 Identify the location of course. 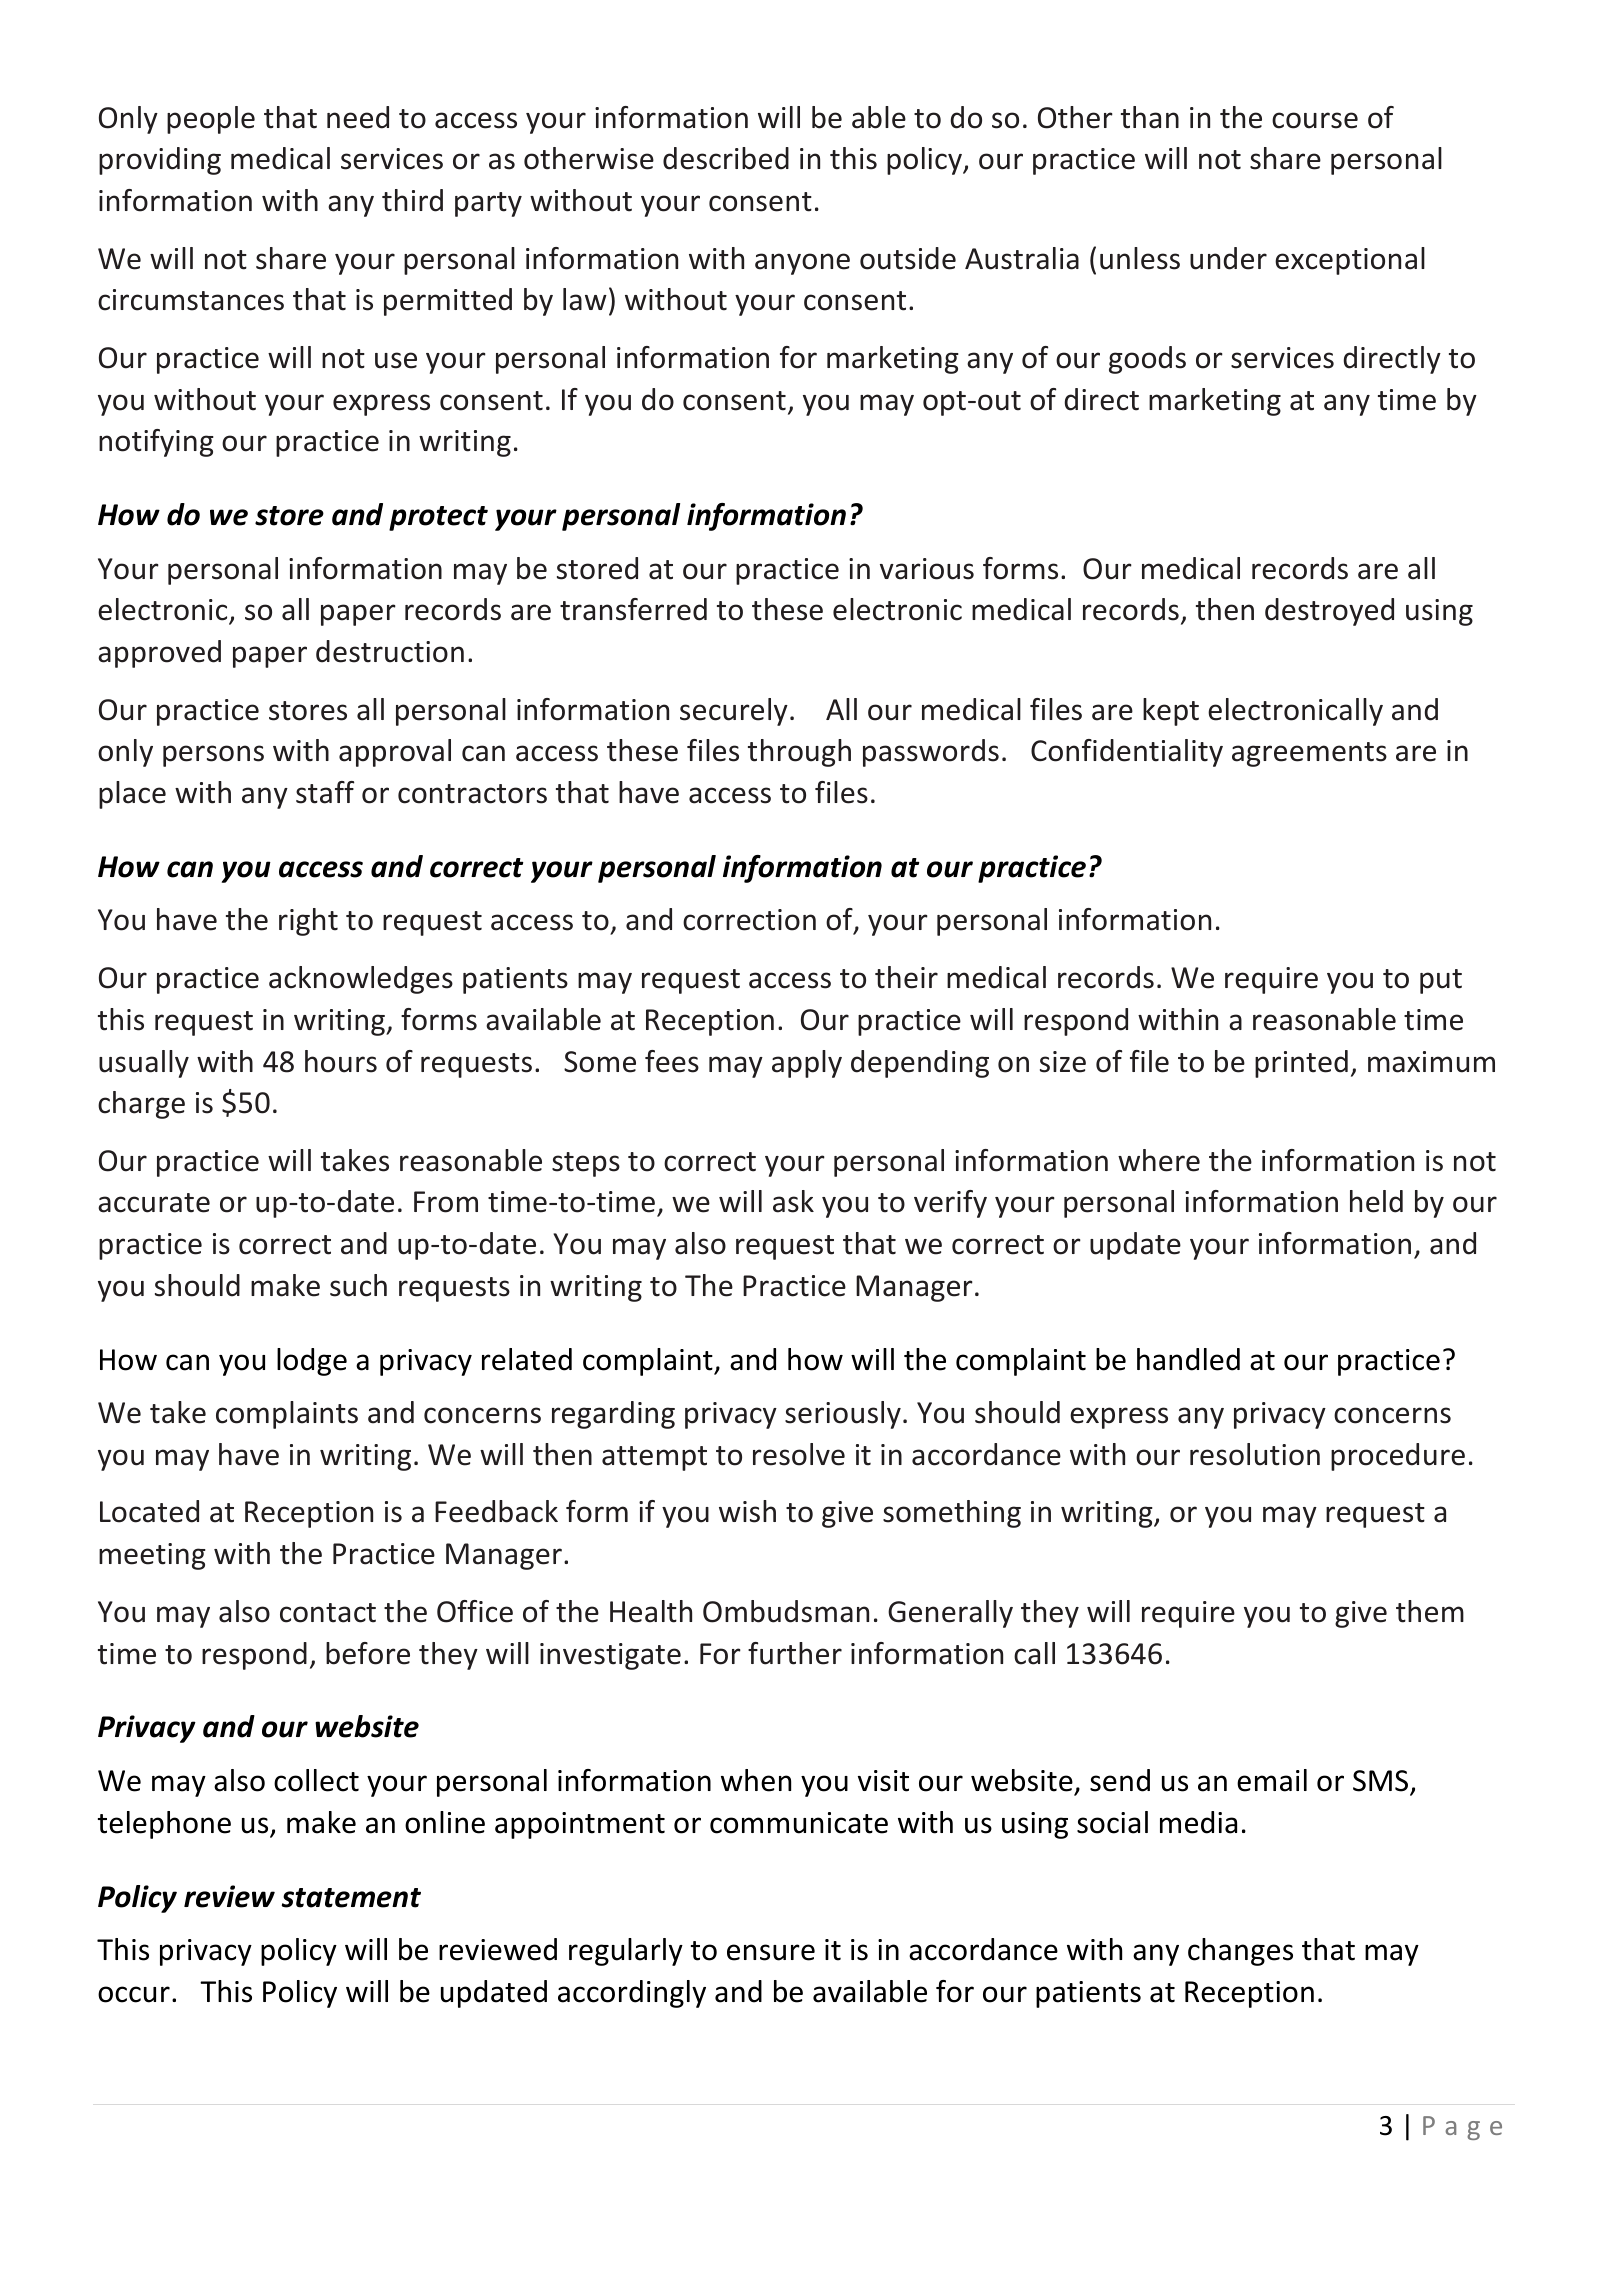
(1315, 120).
